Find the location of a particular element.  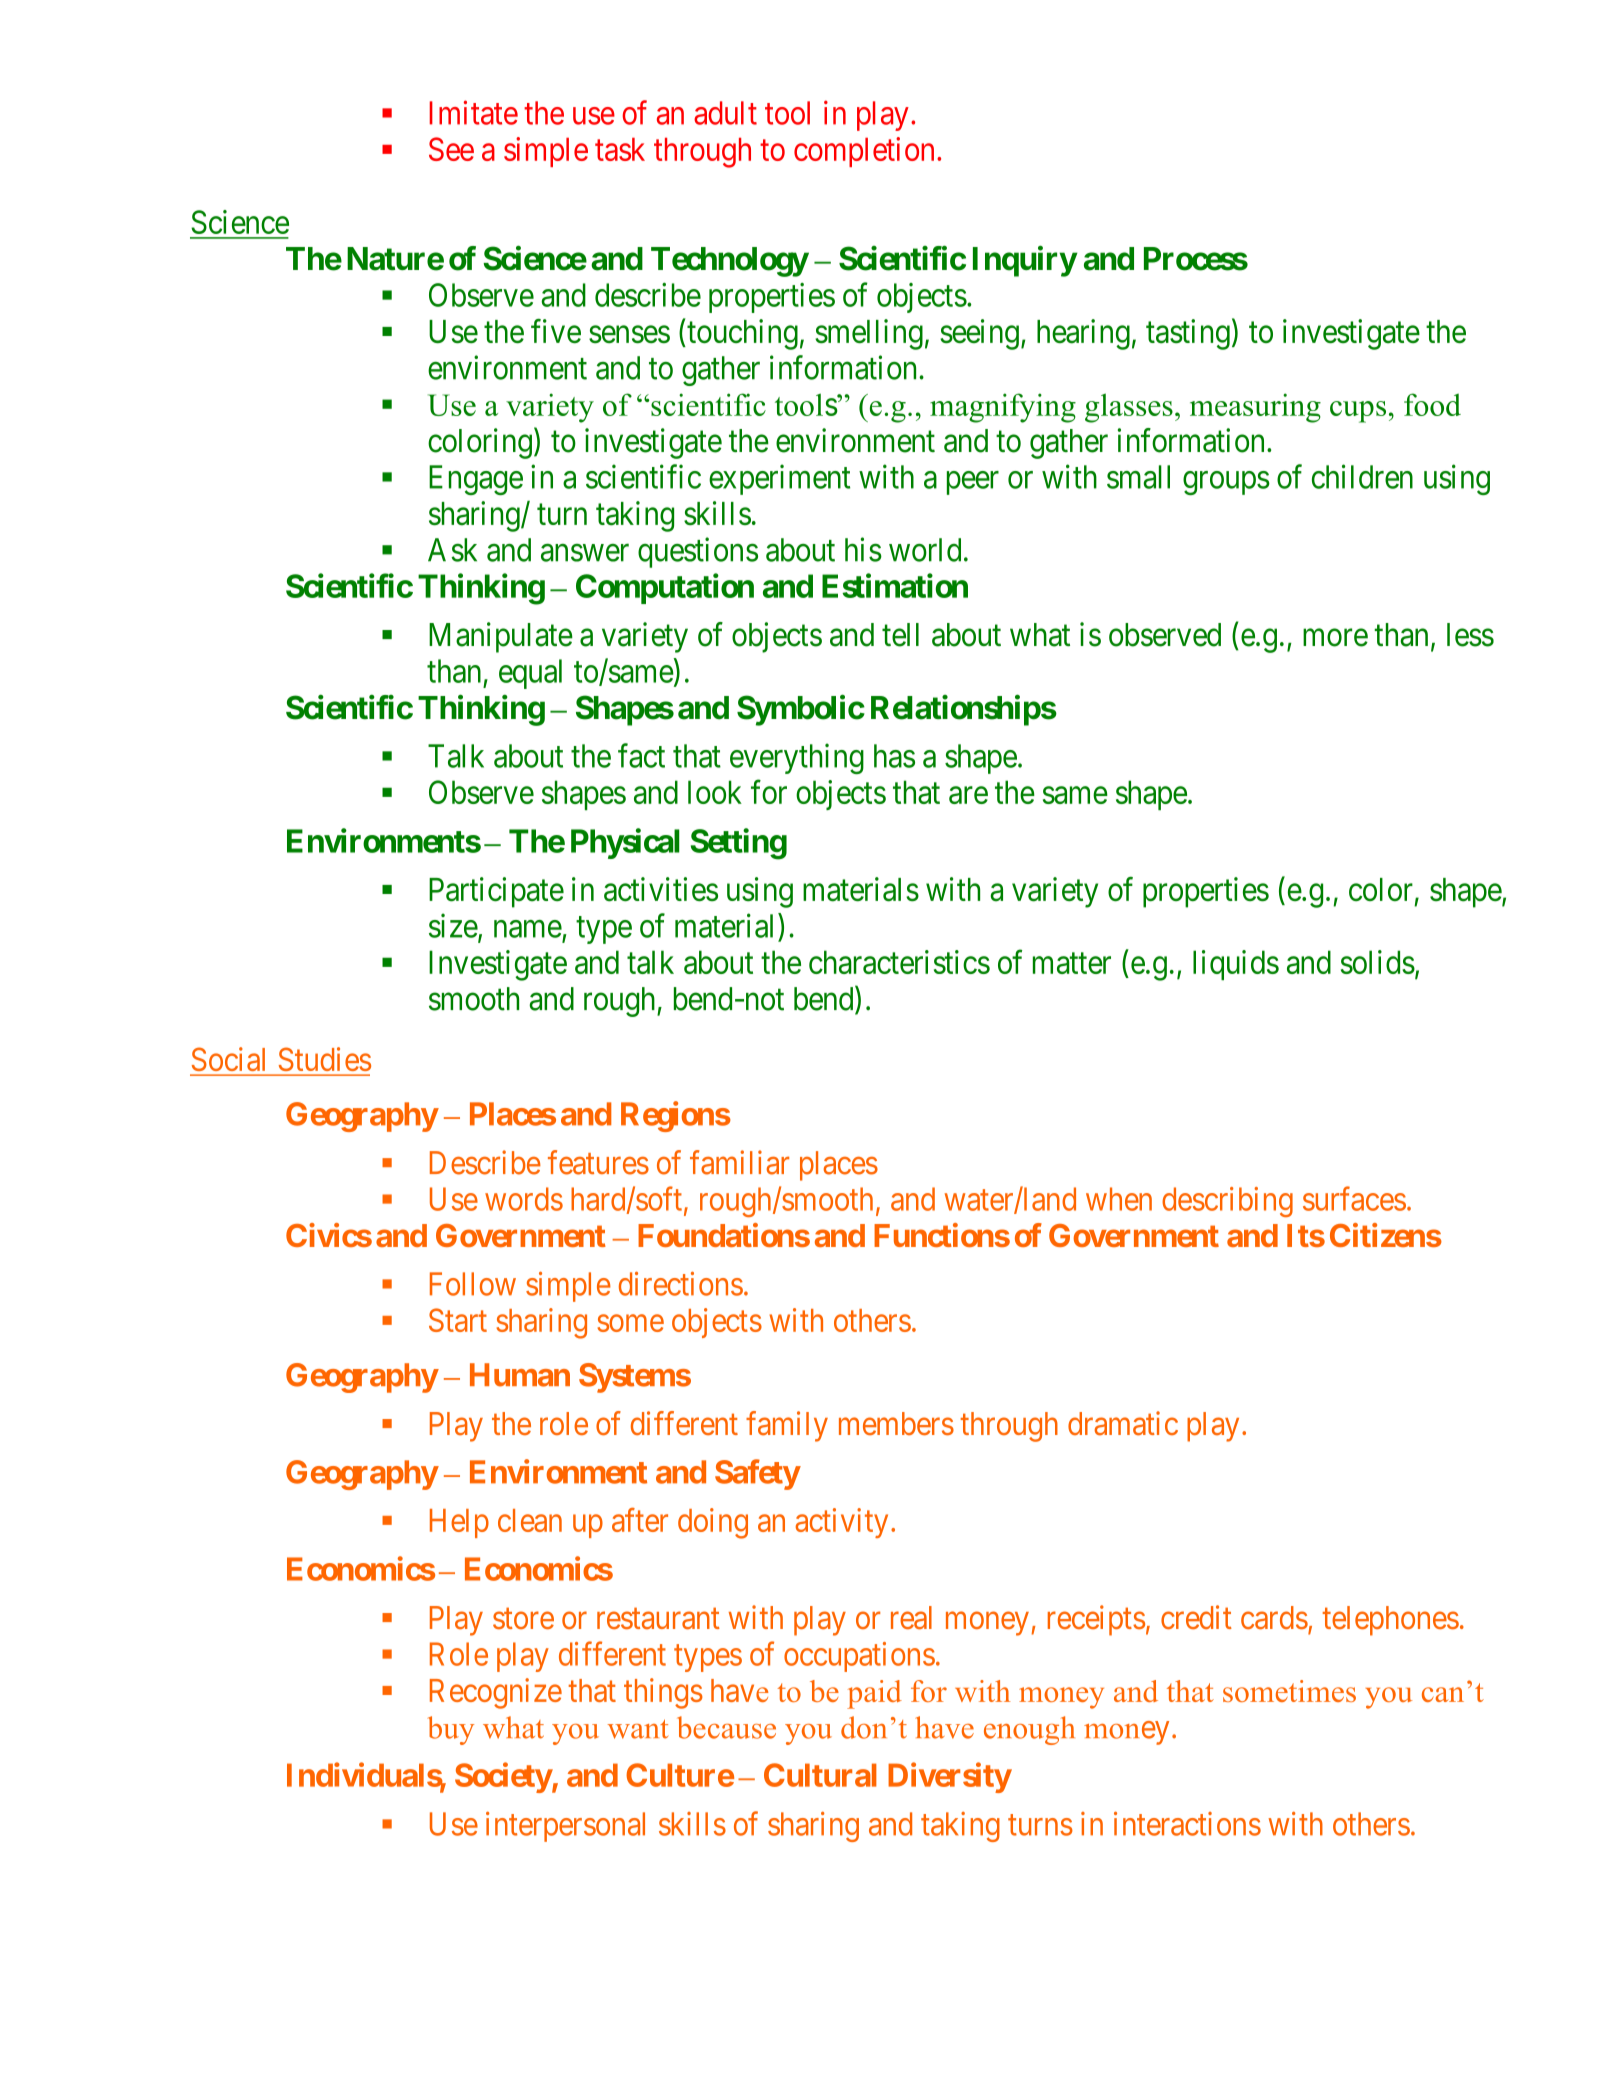

dramatic is located at coordinates (1123, 1423).
